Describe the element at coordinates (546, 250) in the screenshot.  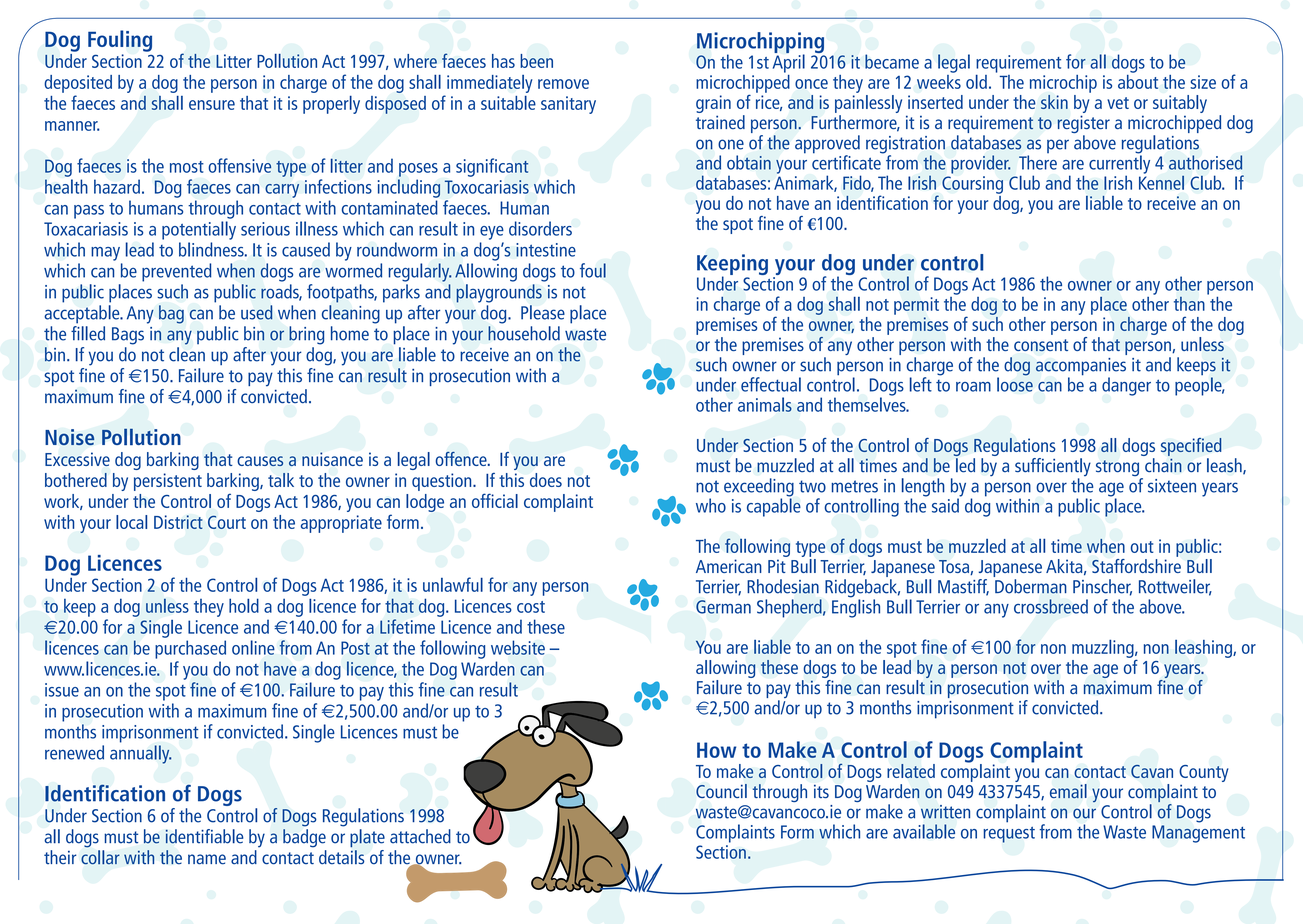
I see `intestine` at that location.
